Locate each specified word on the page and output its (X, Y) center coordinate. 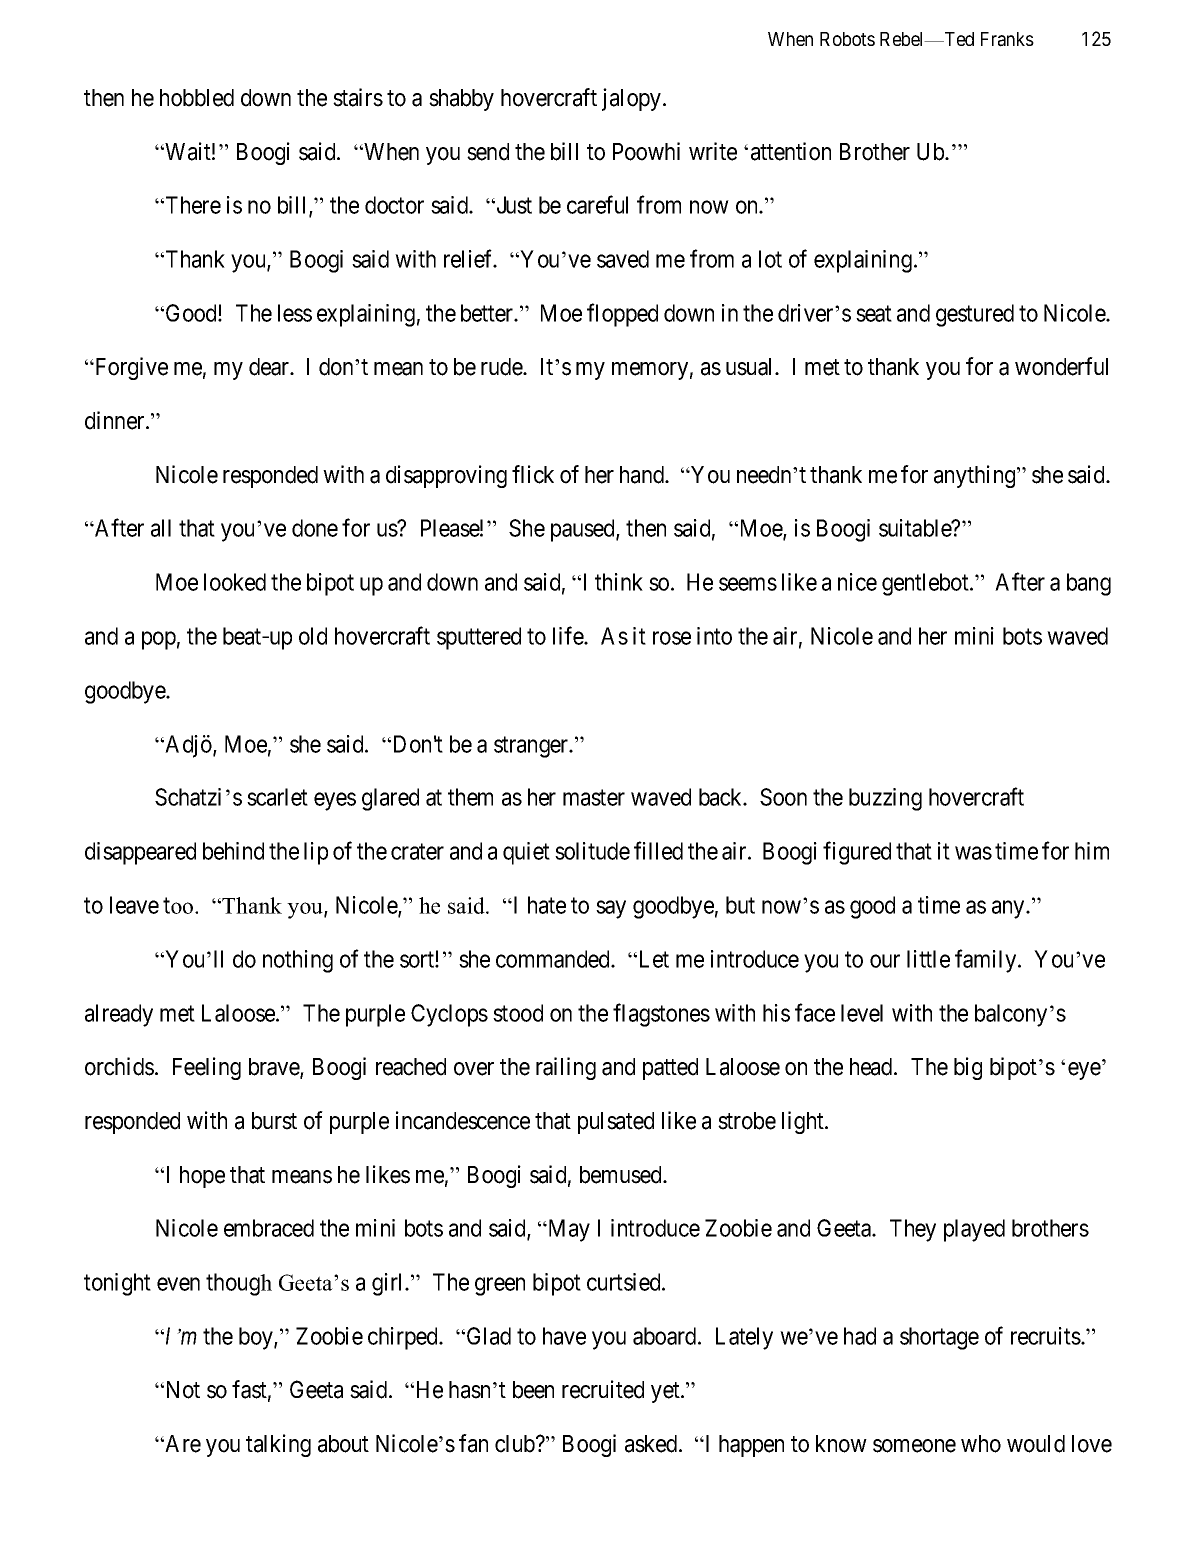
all (161, 528)
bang (1089, 584)
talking (278, 1445)
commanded (554, 959)
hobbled (197, 98)
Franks (1007, 39)
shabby (461, 100)
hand (643, 475)
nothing (298, 961)
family (987, 961)
